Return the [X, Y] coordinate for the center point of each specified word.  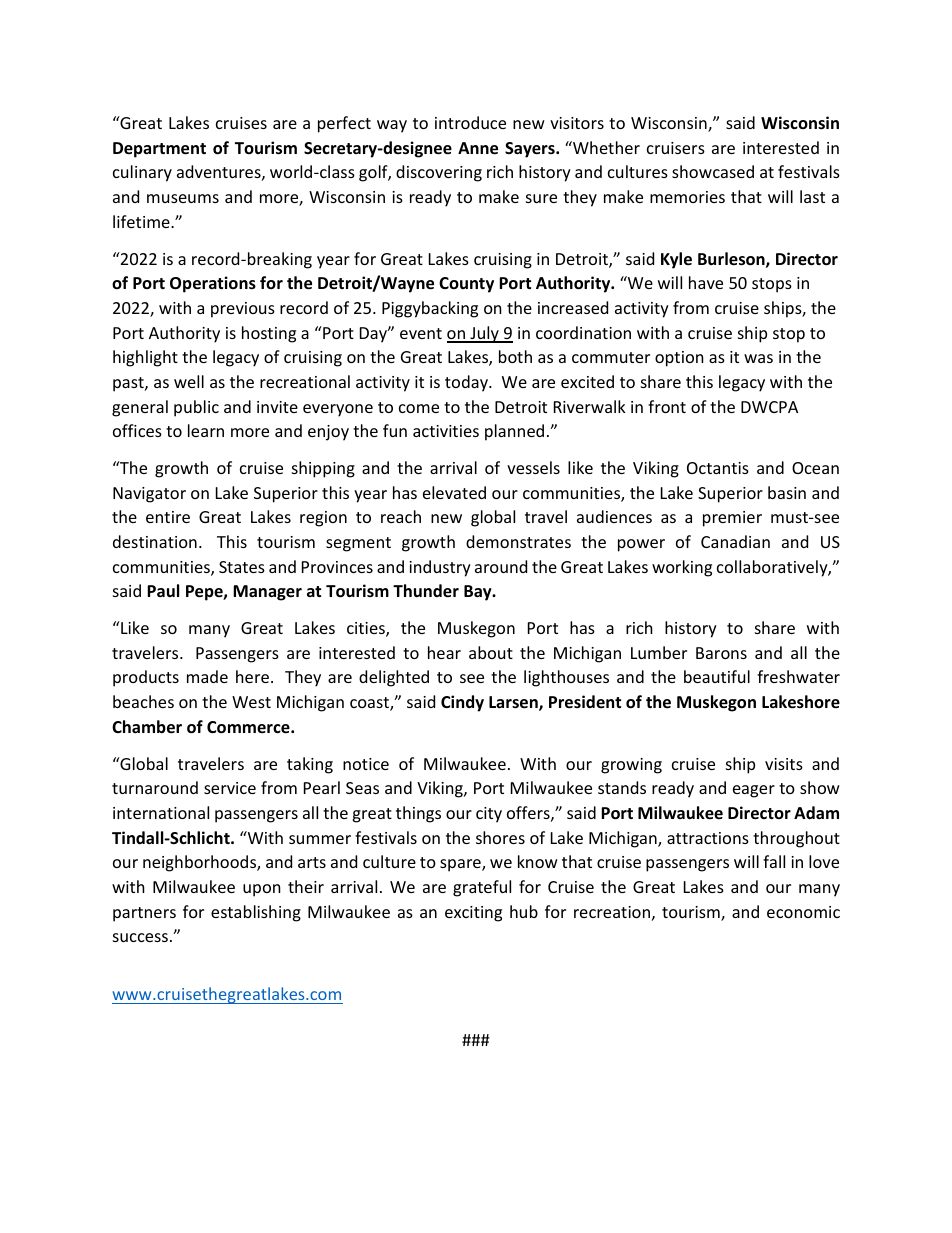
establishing [256, 913]
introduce [470, 122]
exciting [473, 914]
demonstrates [518, 541]
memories [687, 197]
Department [159, 150]
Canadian [735, 541]
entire [168, 517]
